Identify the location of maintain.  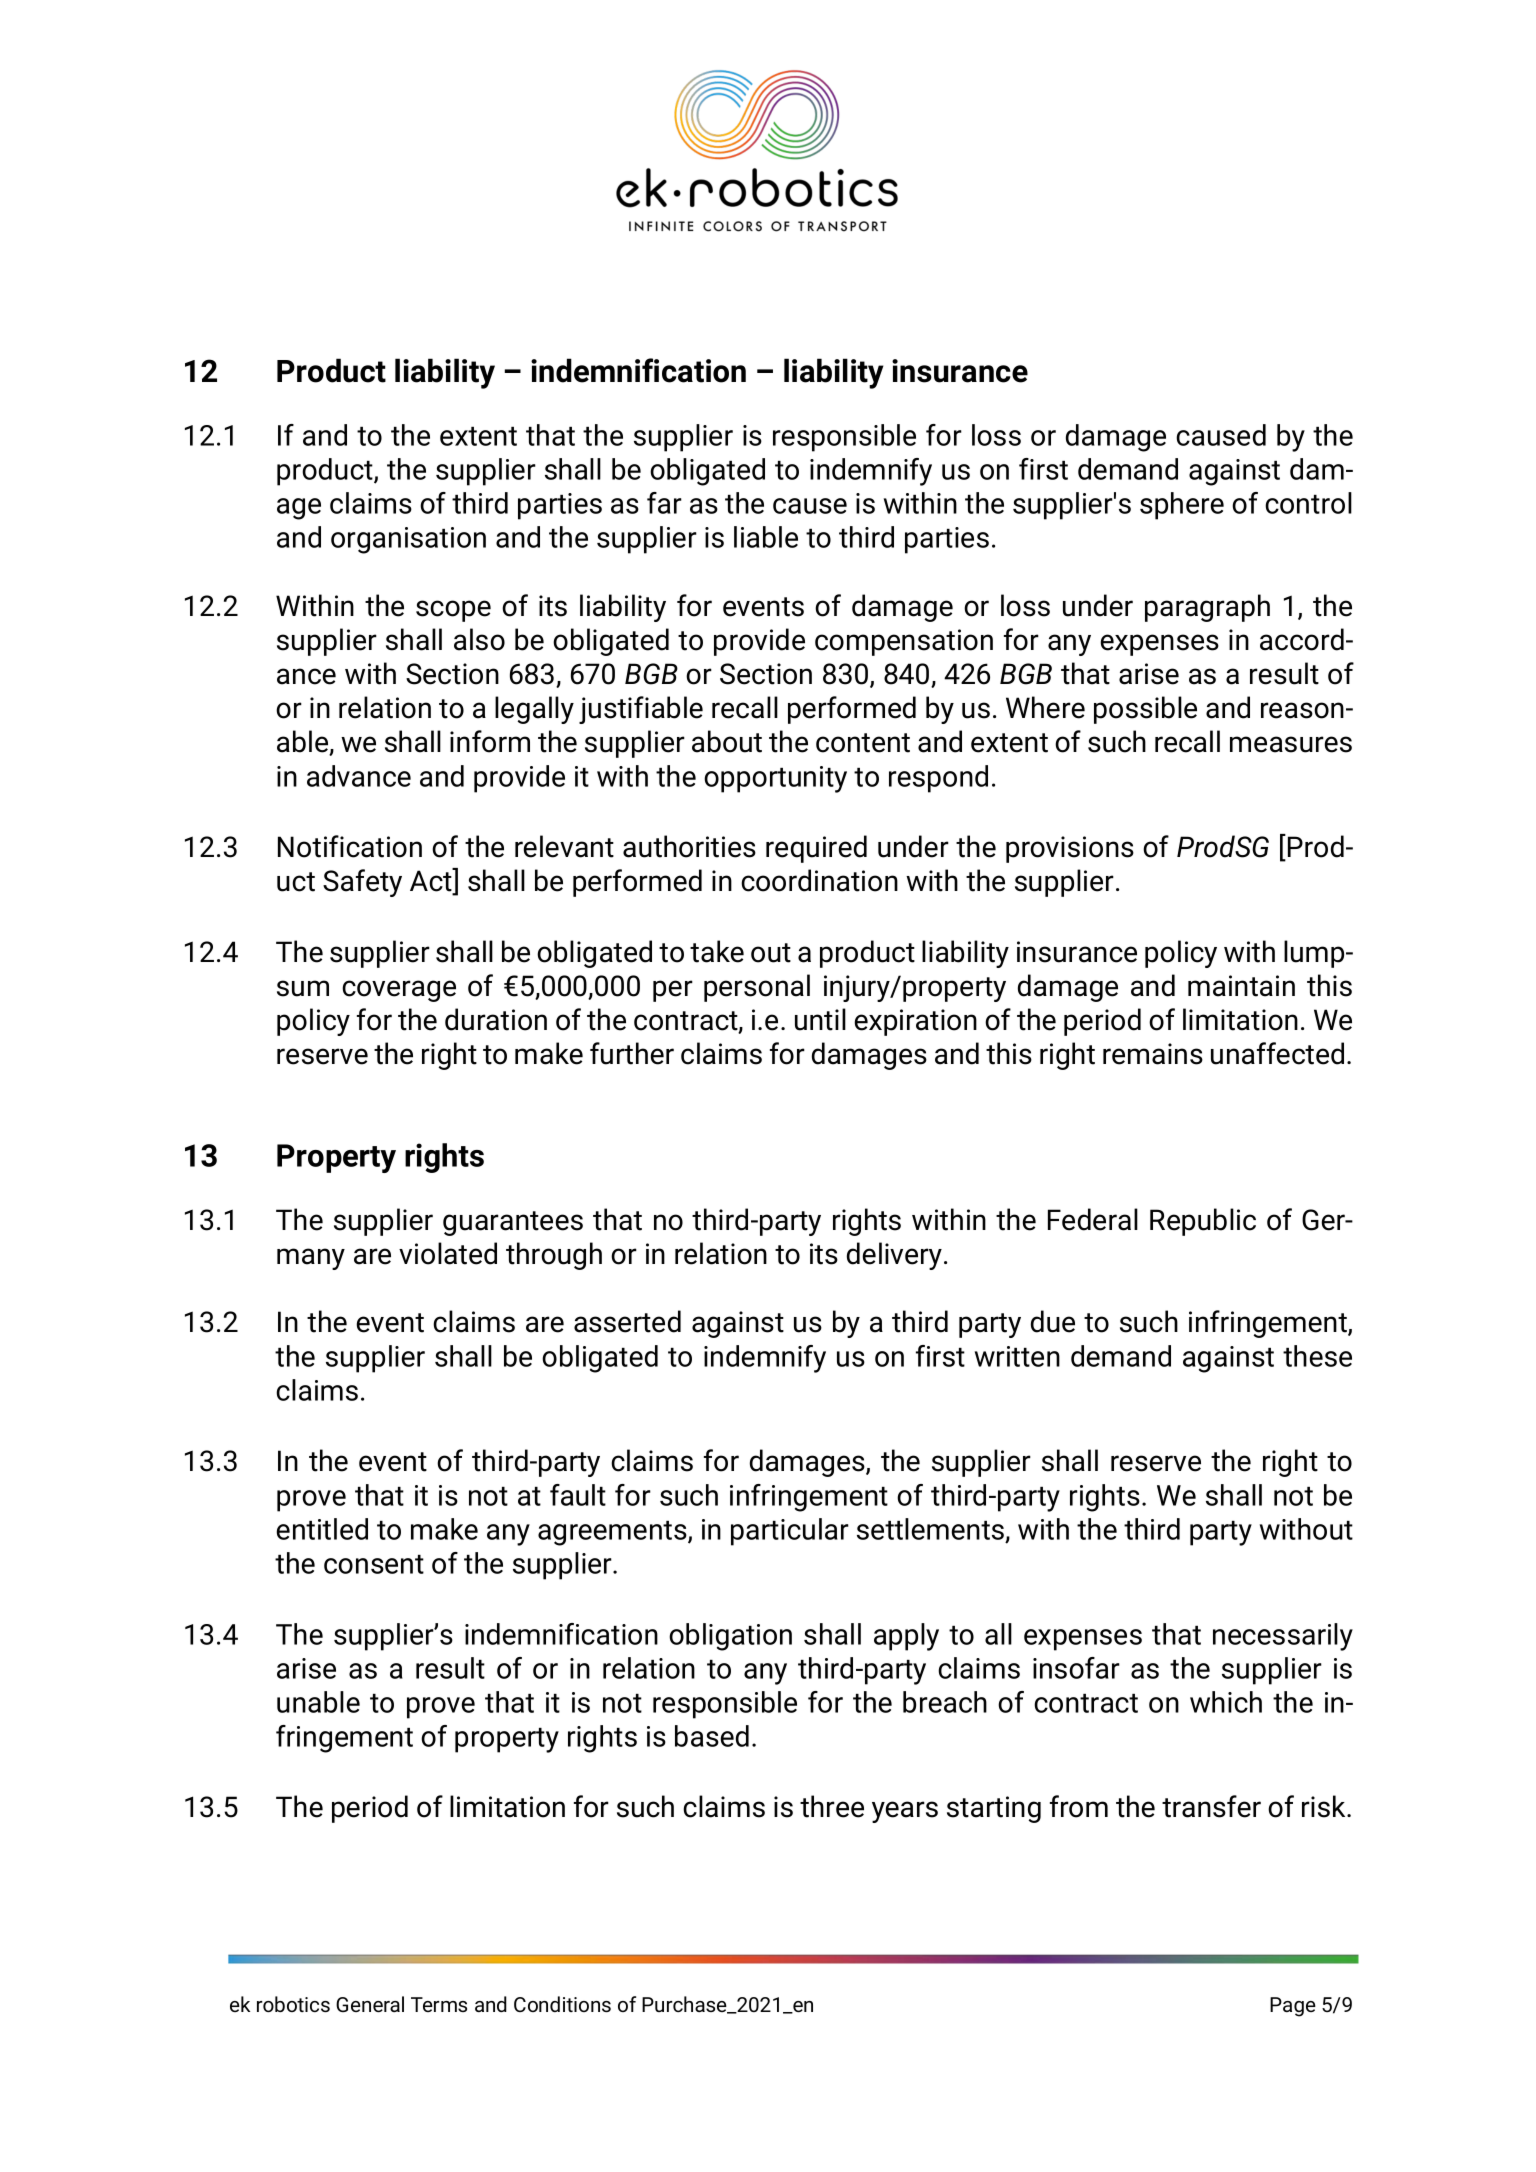
(1241, 986).
